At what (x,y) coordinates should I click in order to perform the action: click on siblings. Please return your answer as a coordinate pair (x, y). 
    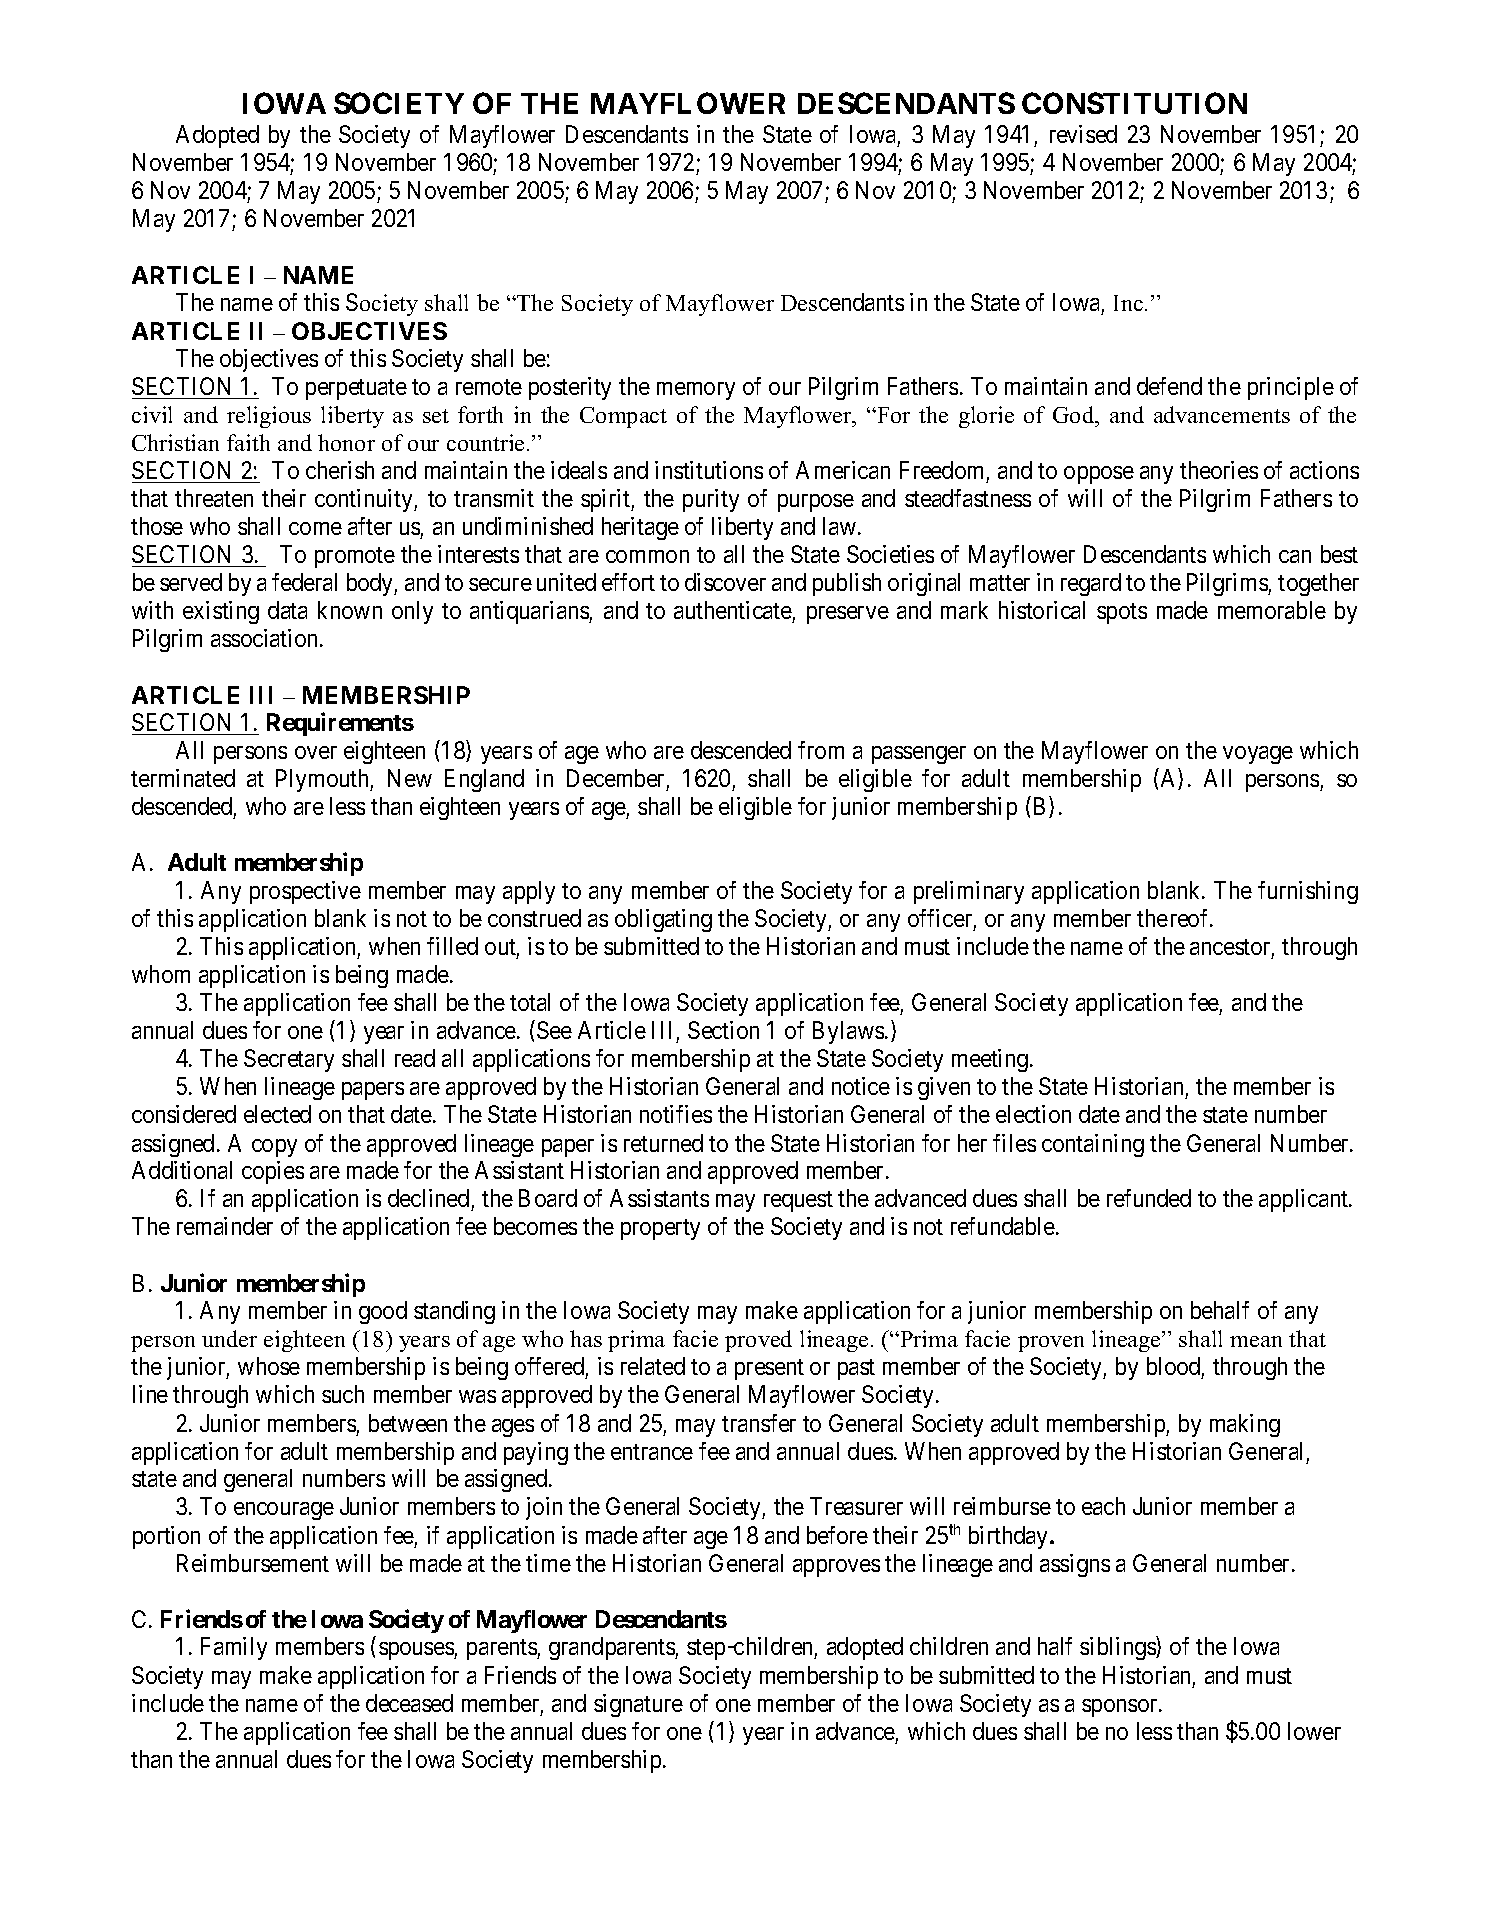
    Looking at the image, I should click on (1118, 1648).
